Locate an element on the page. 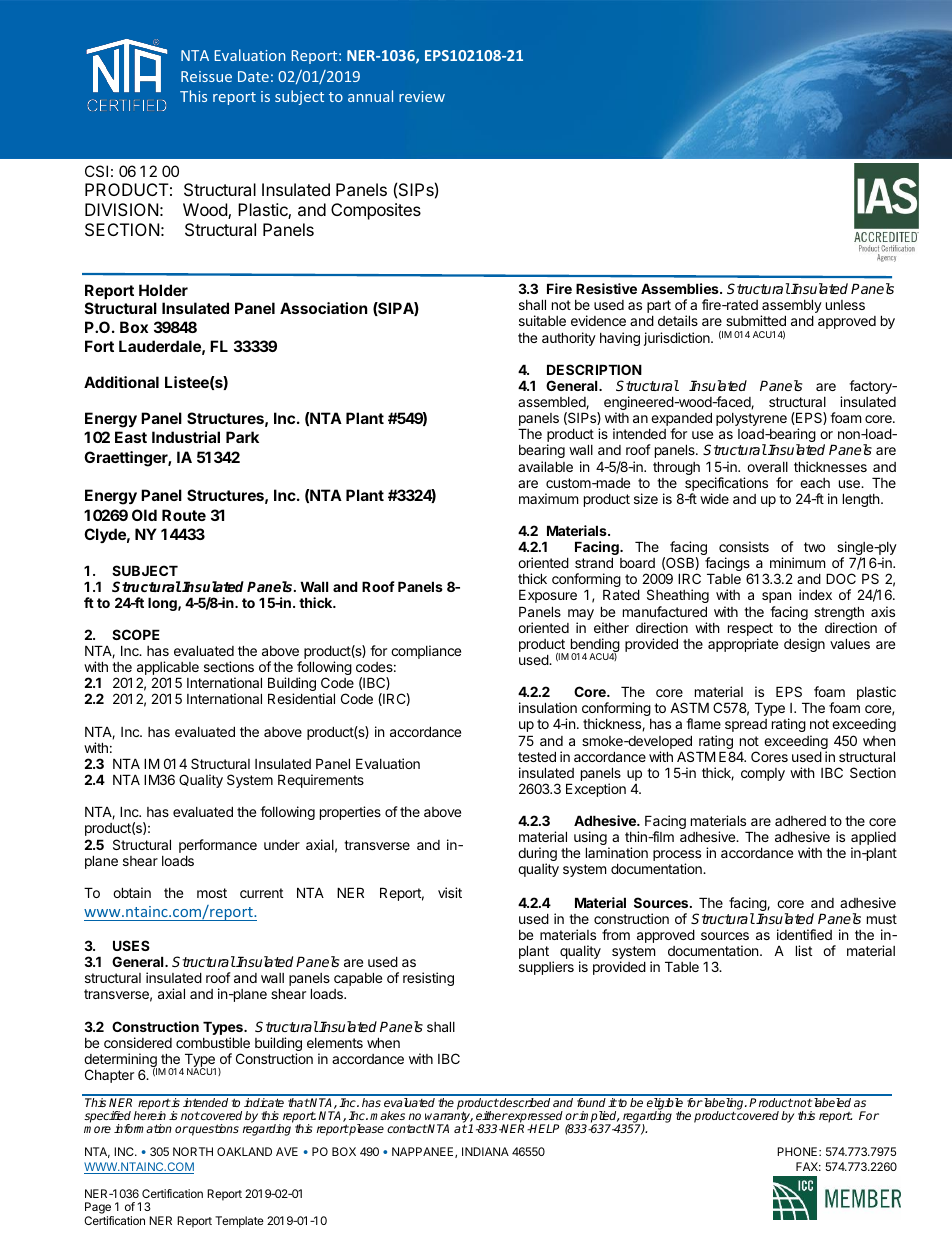  Reissue is located at coordinates (206, 76).
